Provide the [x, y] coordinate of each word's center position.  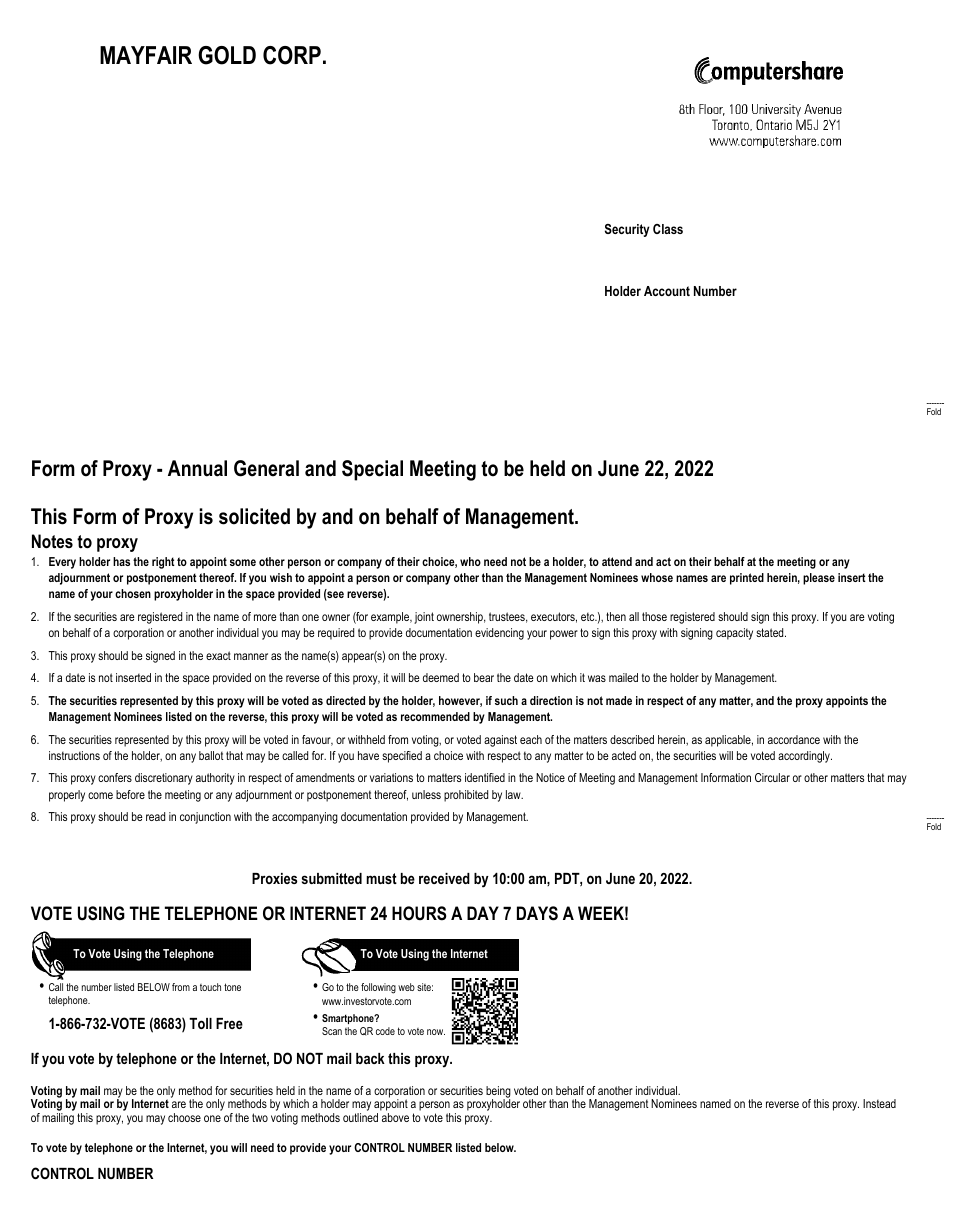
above [395, 1117]
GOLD [227, 55]
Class [668, 229]
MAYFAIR [146, 55]
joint [424, 618]
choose [184, 1117]
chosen [133, 593]
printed [747, 579]
